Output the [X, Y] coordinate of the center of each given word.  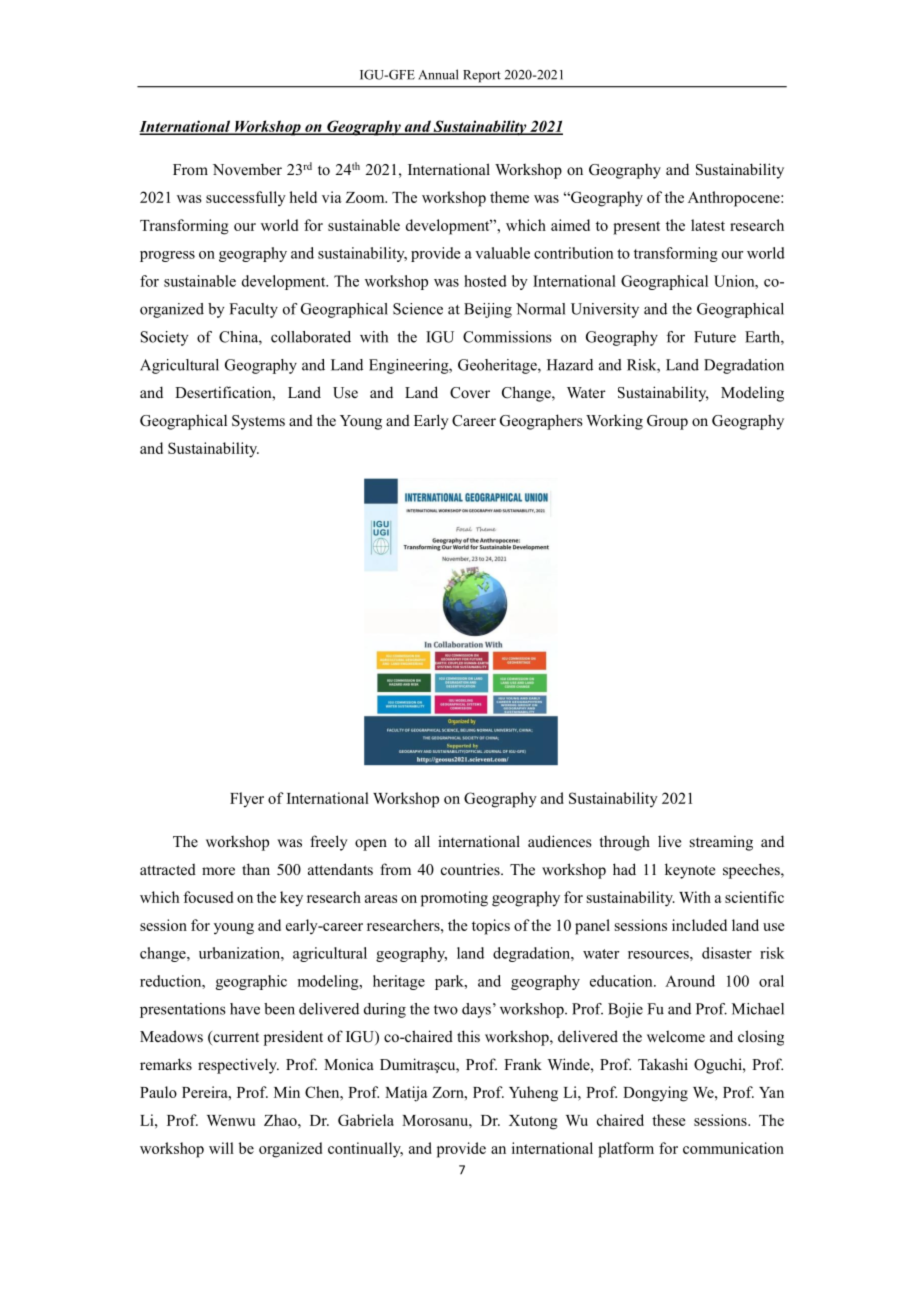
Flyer [247, 800]
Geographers [541, 422]
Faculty [253, 310]
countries [471, 869]
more [218, 871]
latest [708, 225]
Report [482, 76]
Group [667, 422]
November [247, 169]
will [221, 1148]
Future [715, 337]
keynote [690, 871]
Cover [470, 393]
